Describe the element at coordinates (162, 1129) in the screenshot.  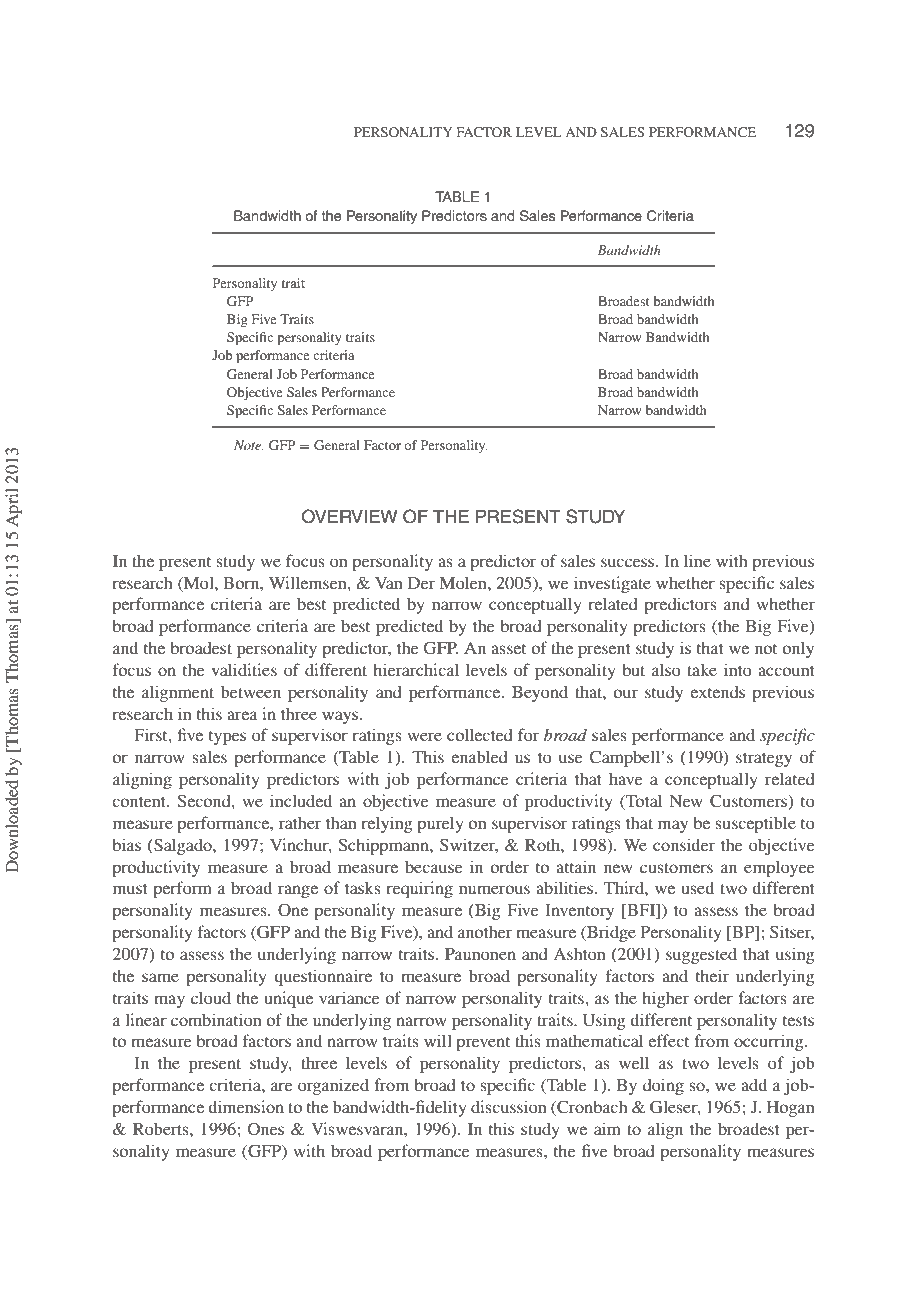
I see `Roberts` at that location.
